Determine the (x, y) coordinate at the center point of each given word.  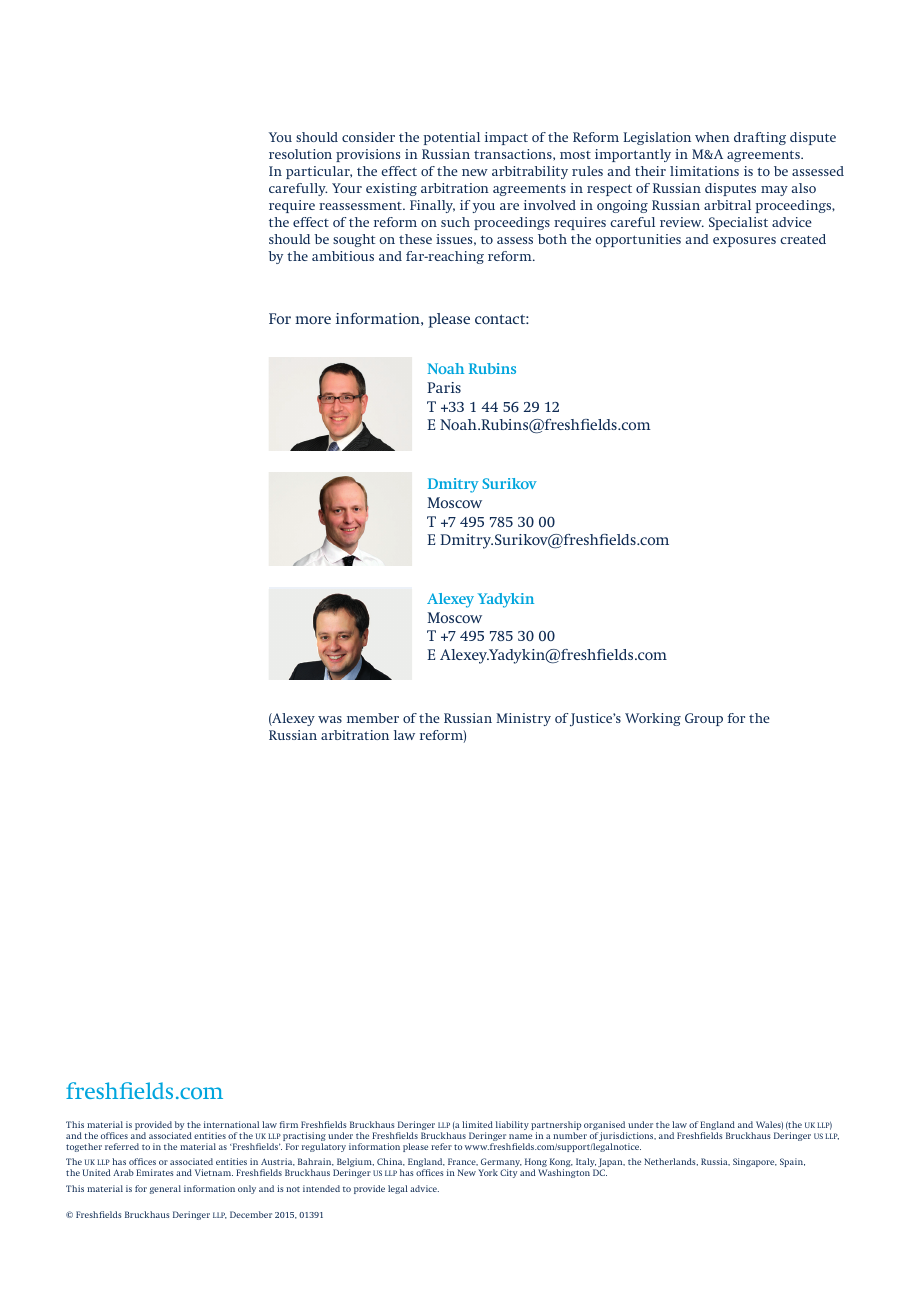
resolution (300, 154)
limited (477, 1124)
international (231, 1124)
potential (451, 138)
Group (704, 719)
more (313, 320)
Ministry (523, 719)
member (373, 718)
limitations (704, 171)
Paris (444, 387)
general (165, 1189)
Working (653, 719)
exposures (744, 242)
